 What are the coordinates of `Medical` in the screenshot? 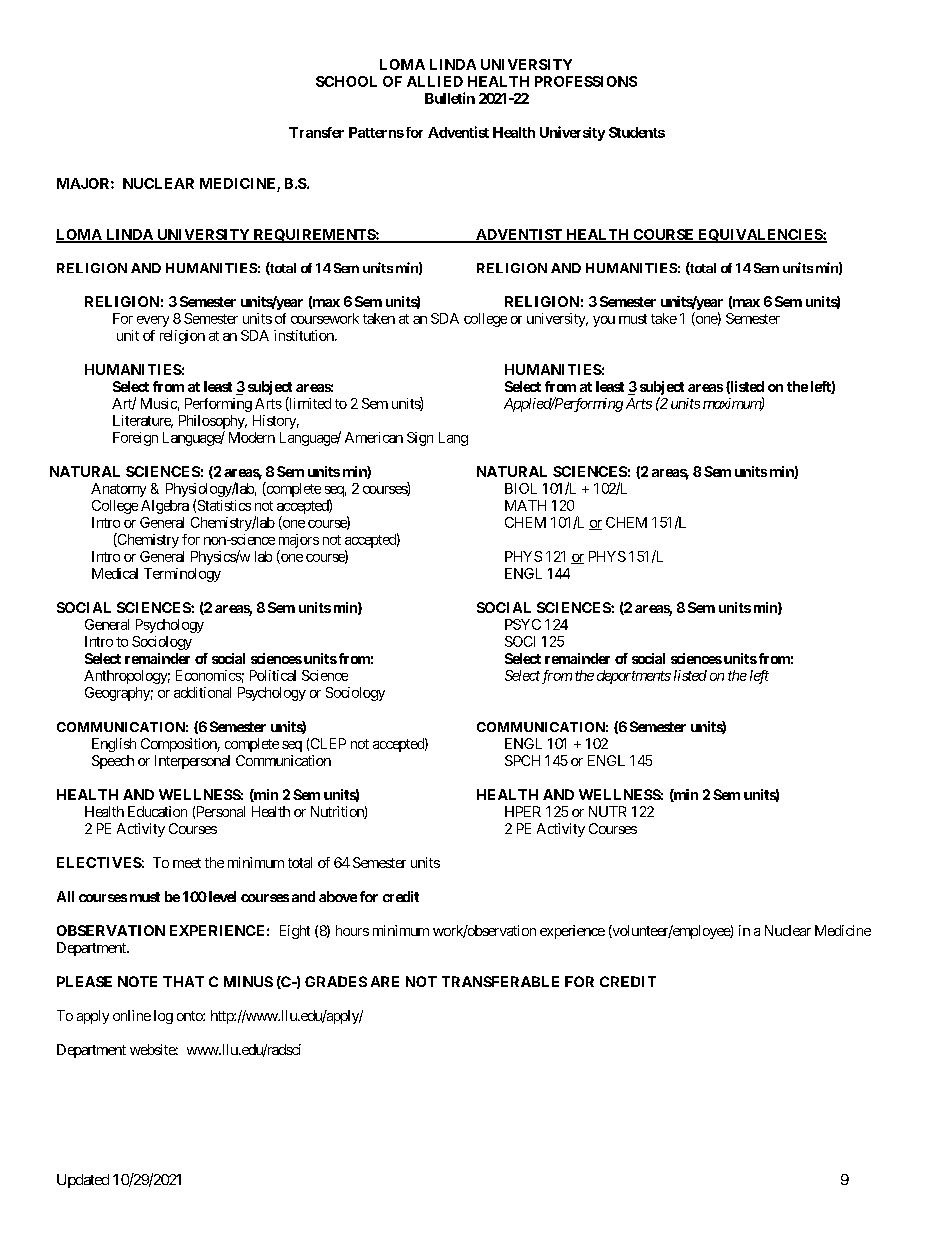 It's located at (115, 573).
